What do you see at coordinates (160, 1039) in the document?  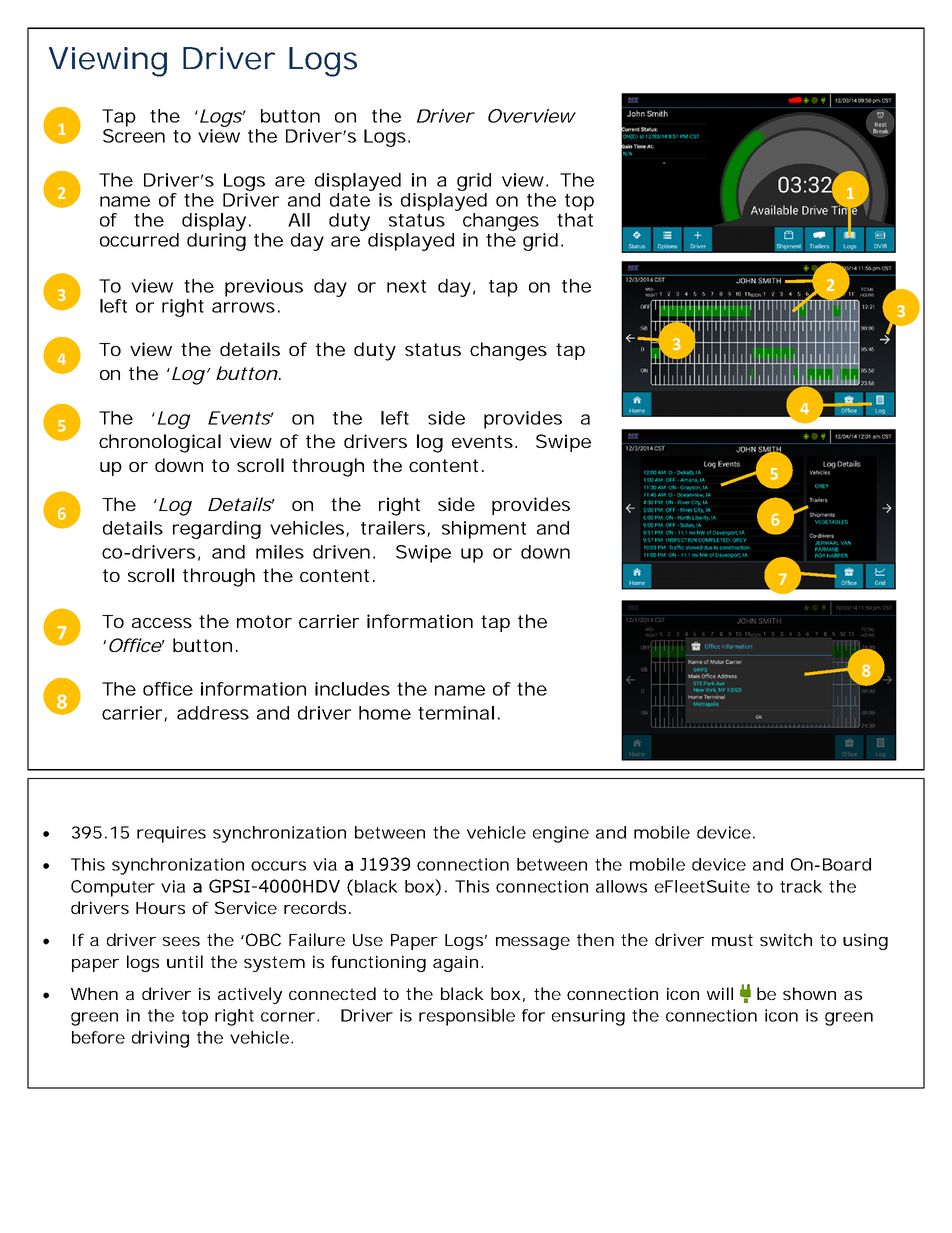 I see `driving` at bounding box center [160, 1039].
